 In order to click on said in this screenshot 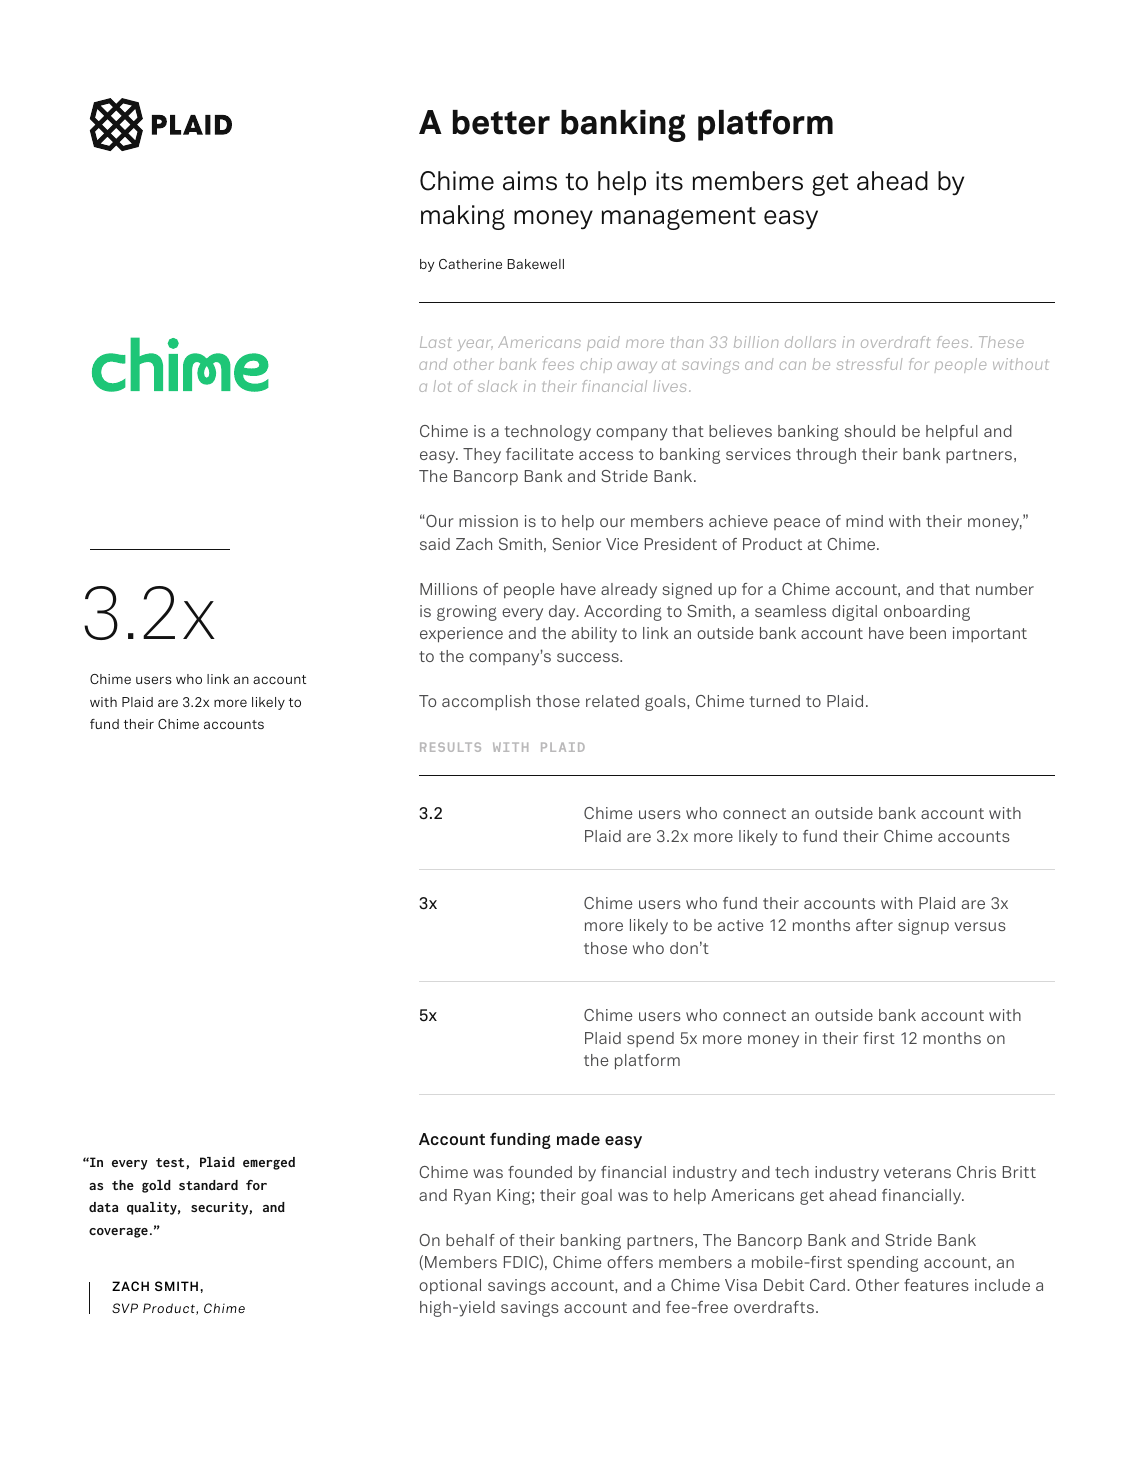, I will do `click(435, 544)`.
